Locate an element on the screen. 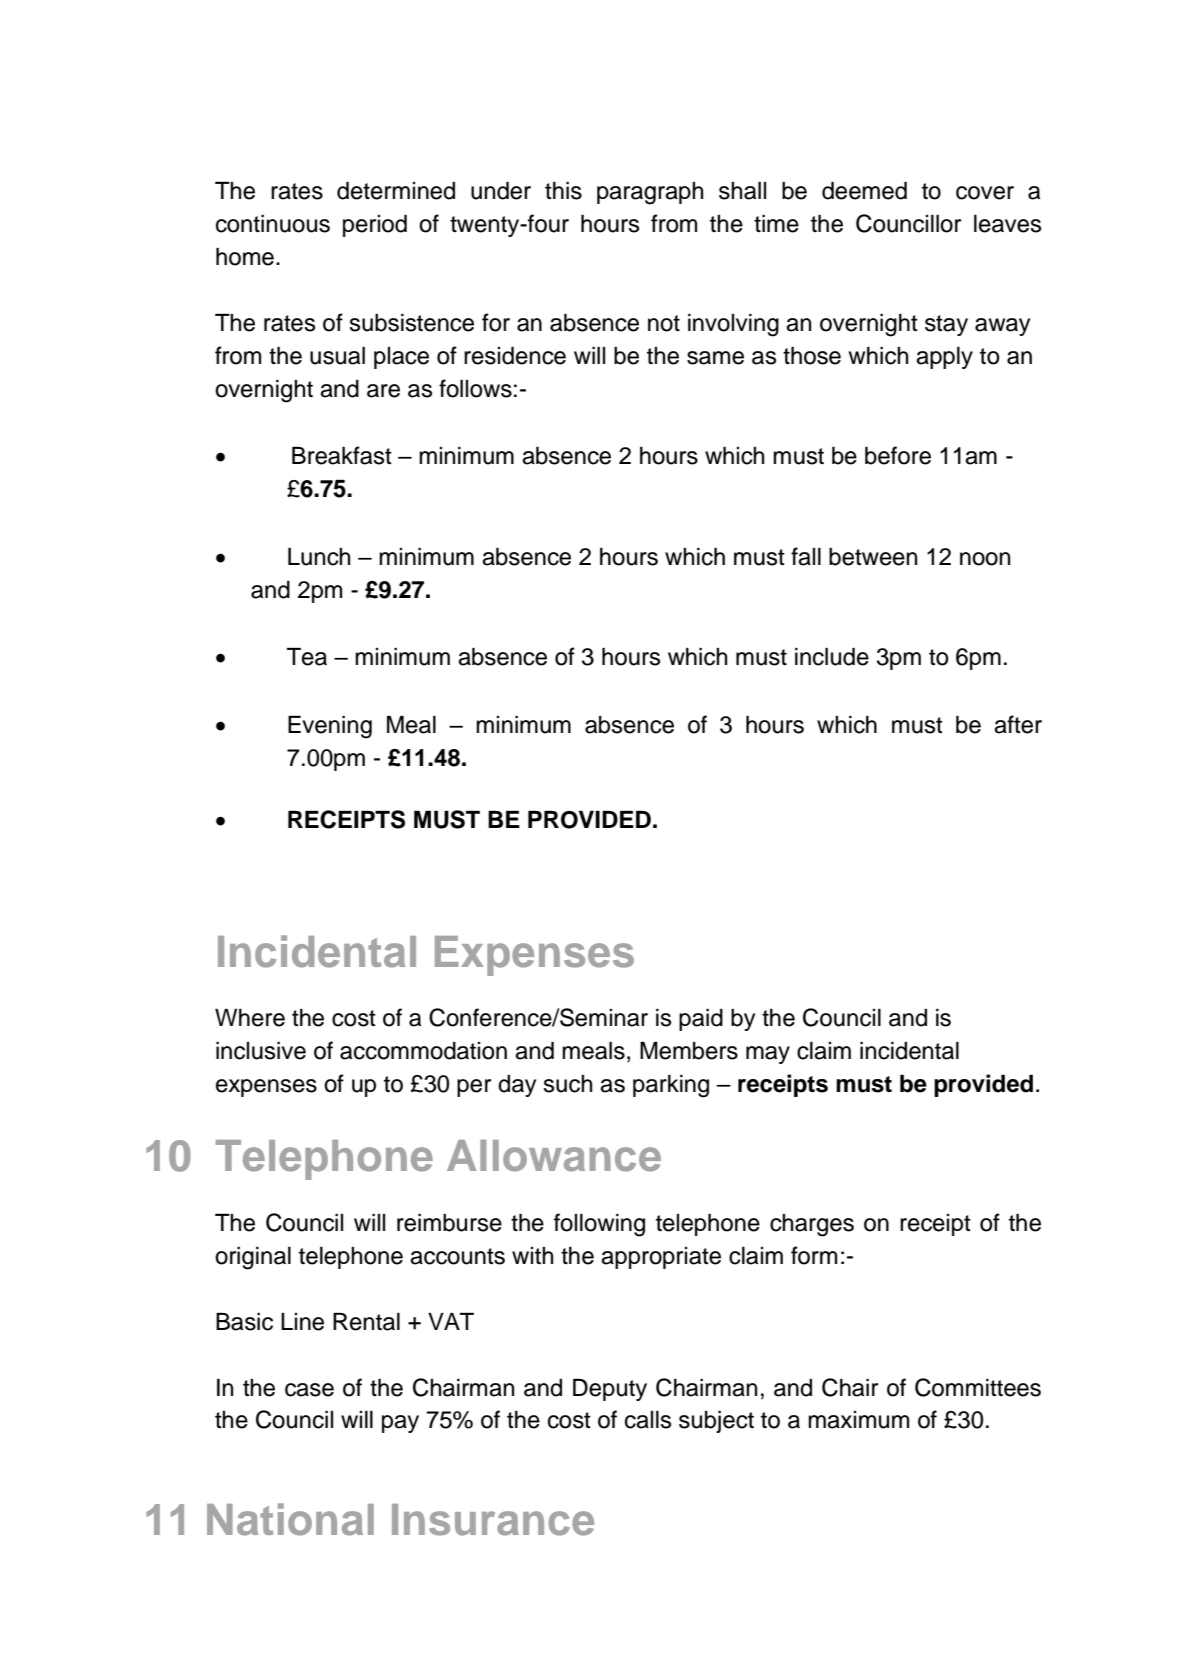 The width and height of the screenshot is (1185, 1676). calls is located at coordinates (648, 1420).
